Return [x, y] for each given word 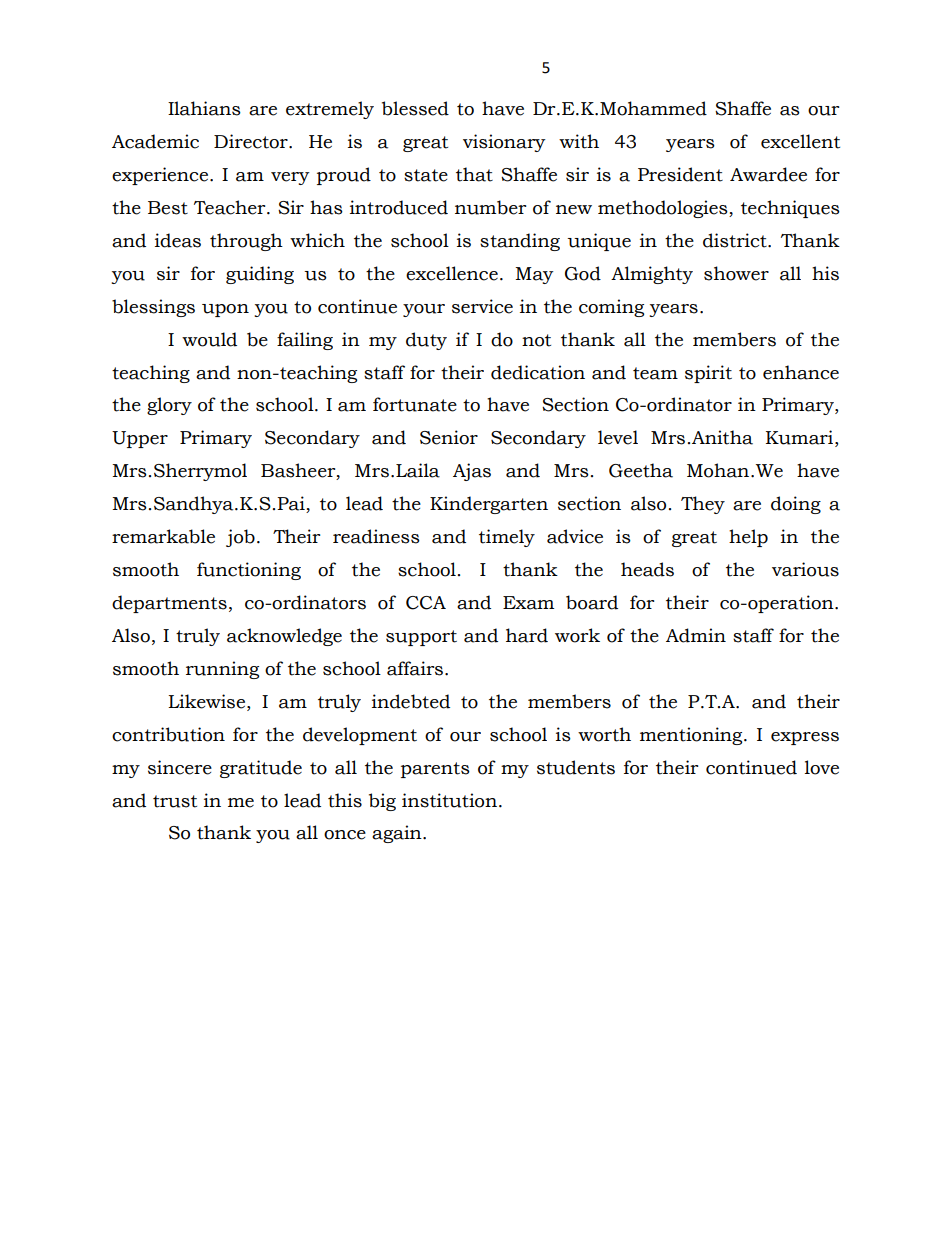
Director [252, 141]
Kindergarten [489, 505]
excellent [800, 141]
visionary [504, 143]
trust [175, 801]
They [703, 505]
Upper [140, 439]
